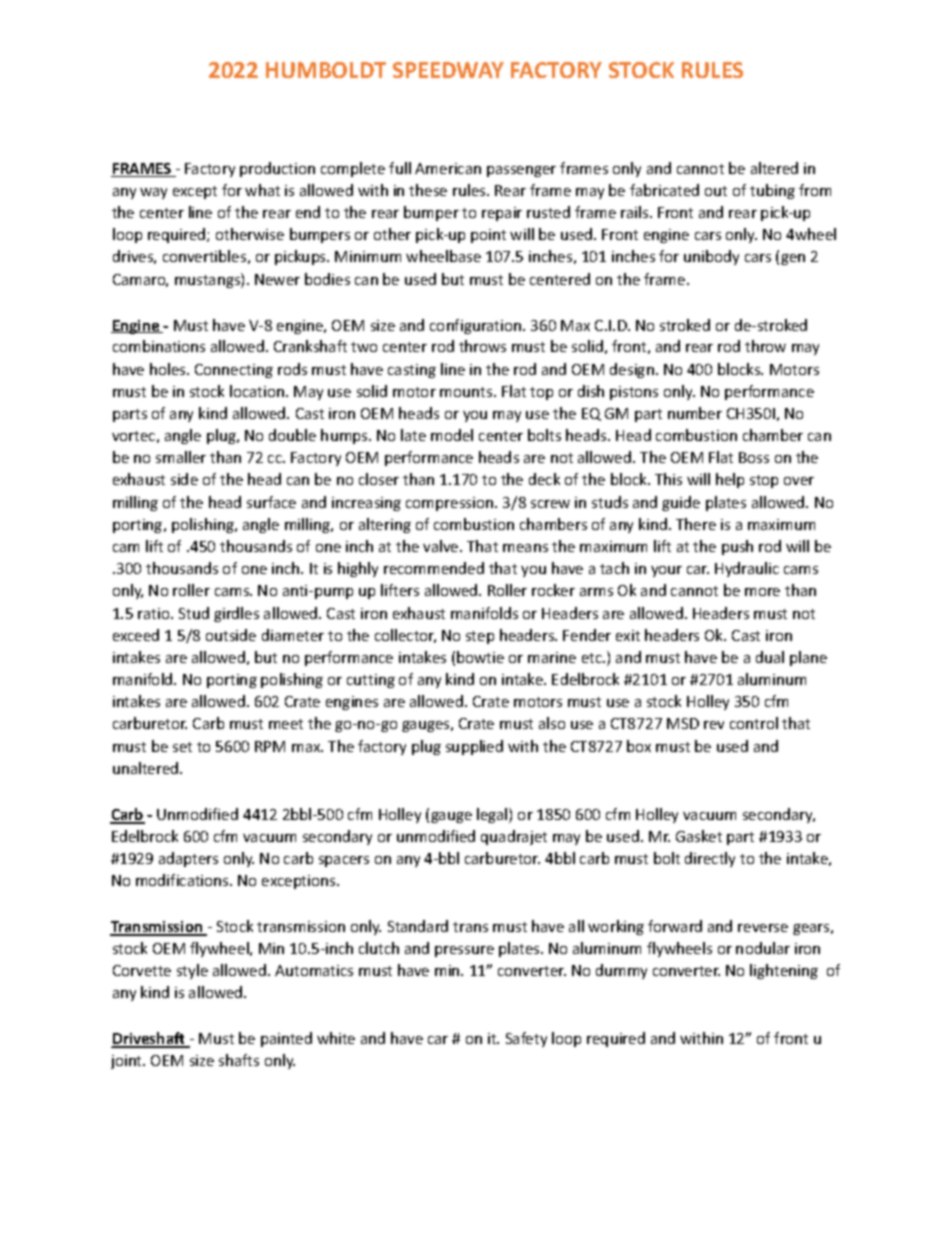 This screenshot has width=952, height=1233. I want to click on Hydraulic, so click(747, 569).
